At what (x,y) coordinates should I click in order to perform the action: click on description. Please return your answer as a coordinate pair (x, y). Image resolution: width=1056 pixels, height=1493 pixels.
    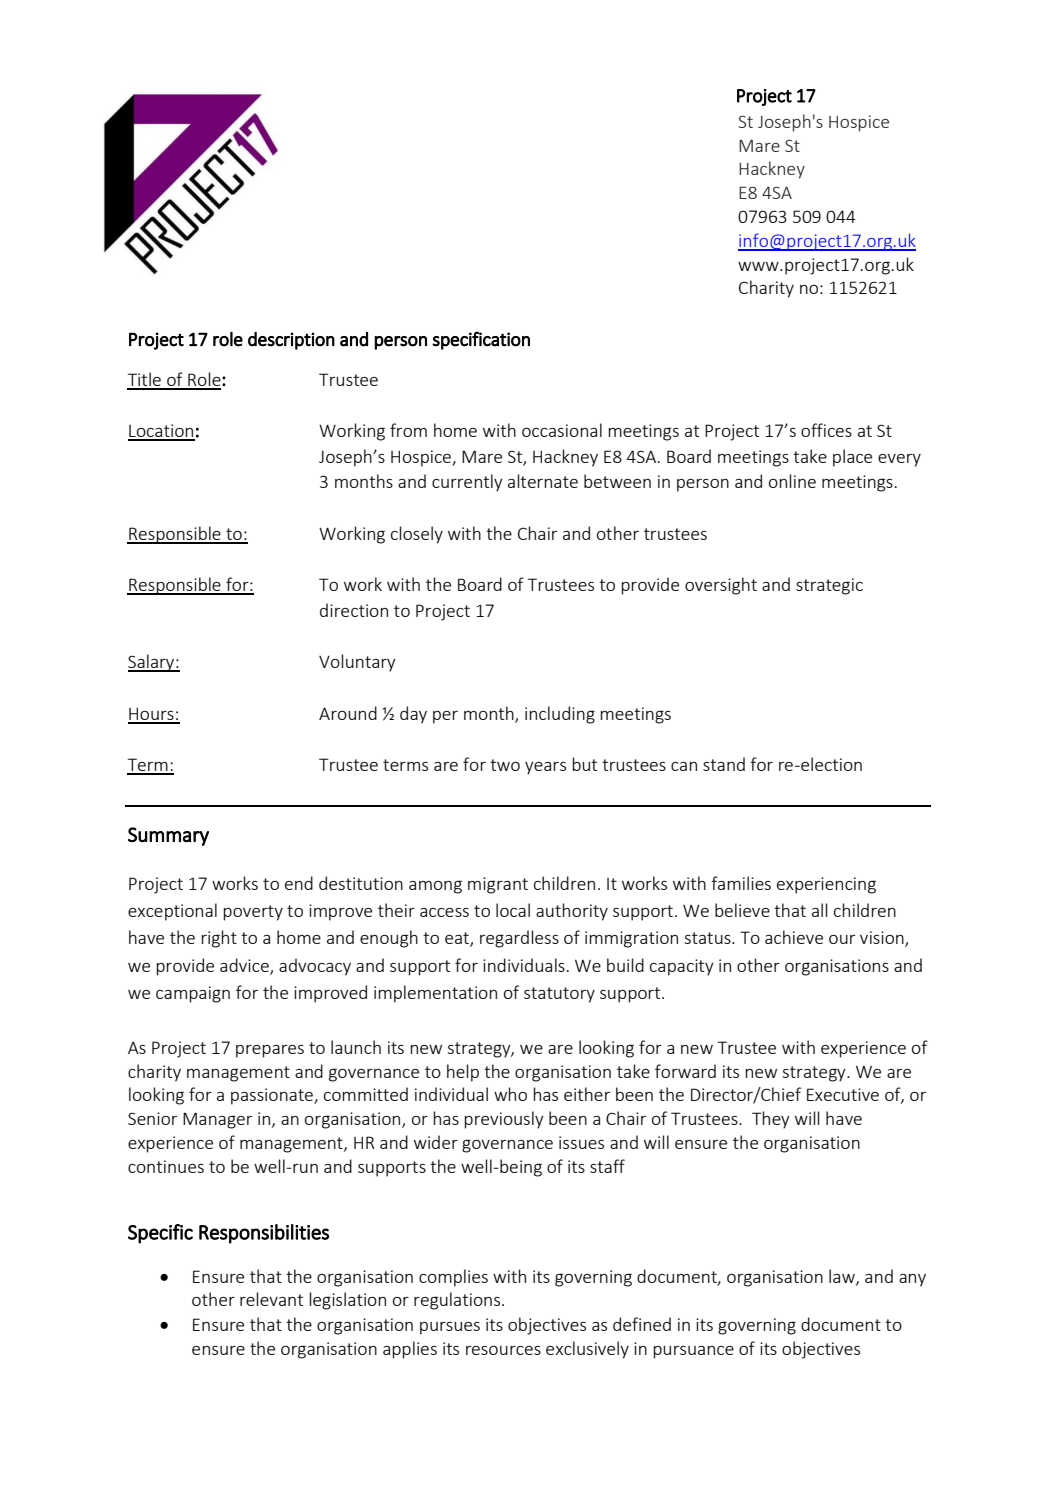
    Looking at the image, I should click on (291, 341).
